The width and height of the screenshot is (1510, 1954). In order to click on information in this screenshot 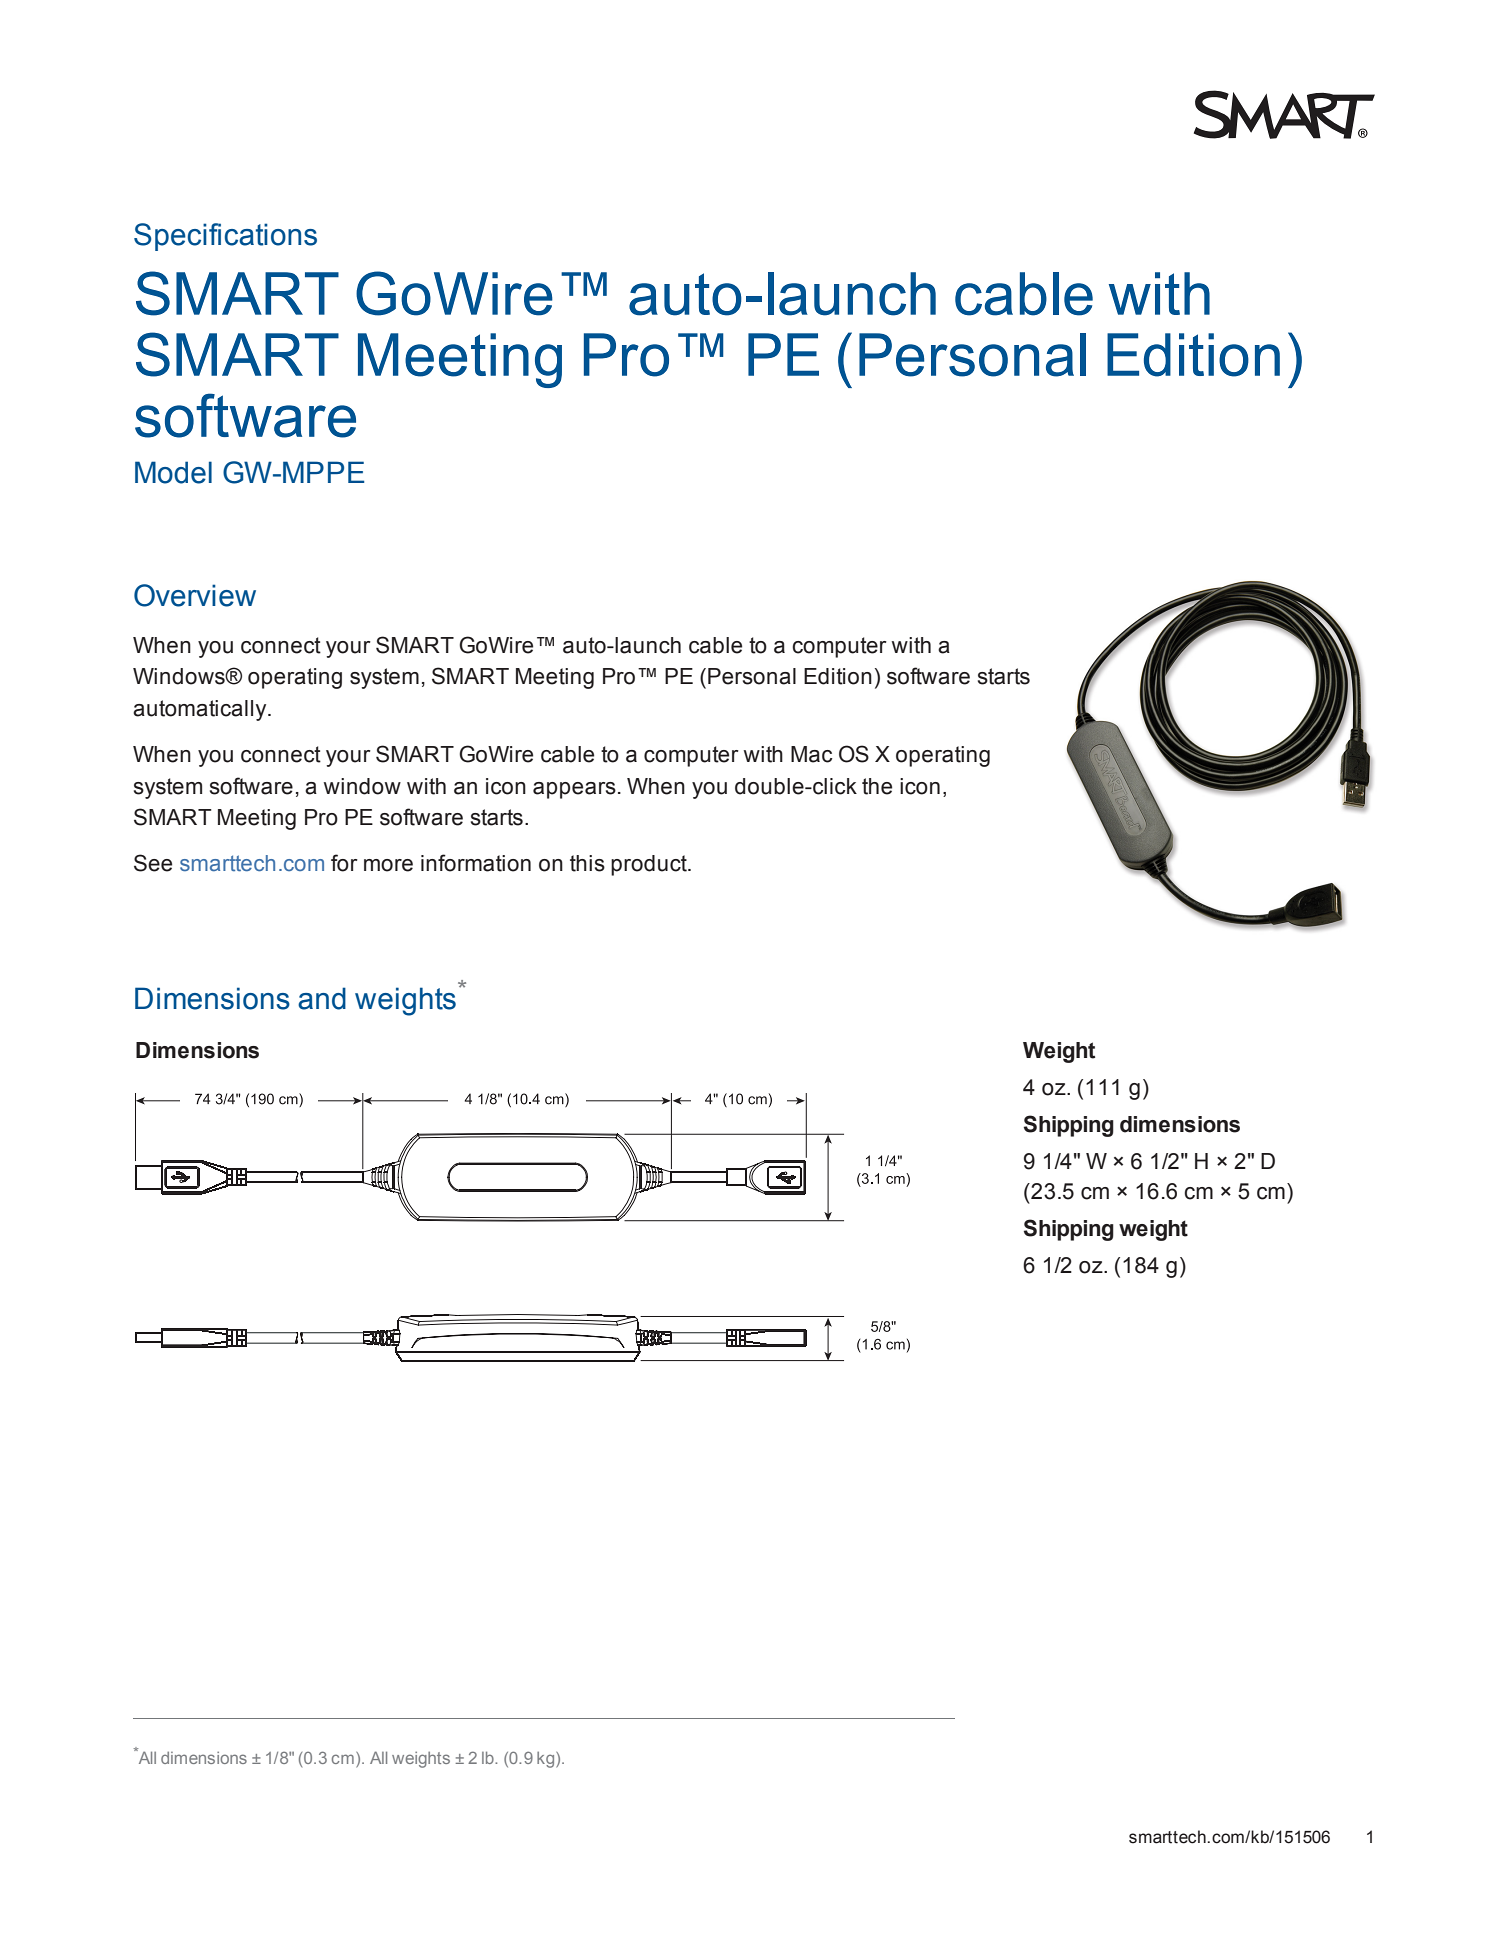, I will do `click(476, 863)`.
